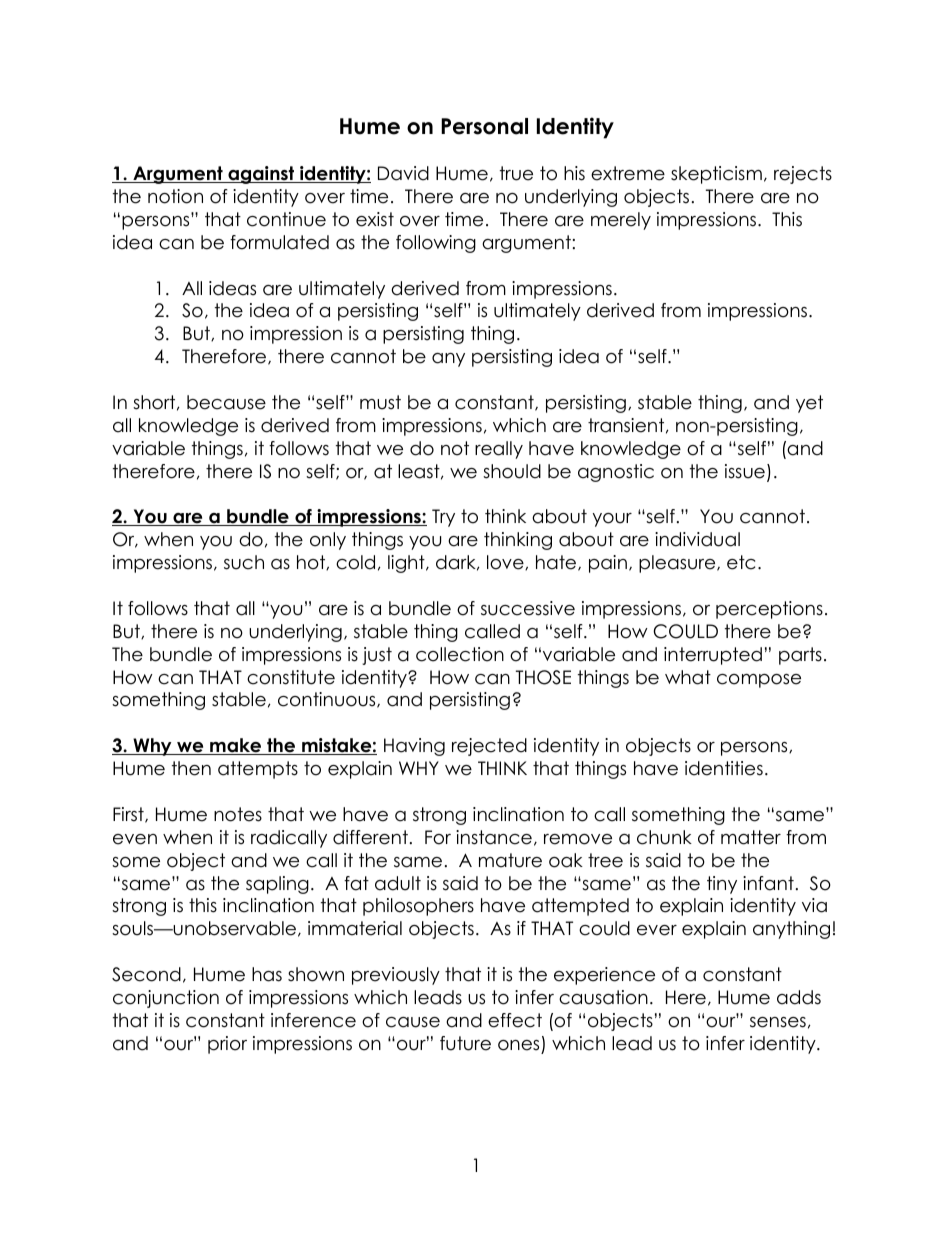  What do you see at coordinates (484, 126) in the screenshot?
I see `Personal` at bounding box center [484, 126].
